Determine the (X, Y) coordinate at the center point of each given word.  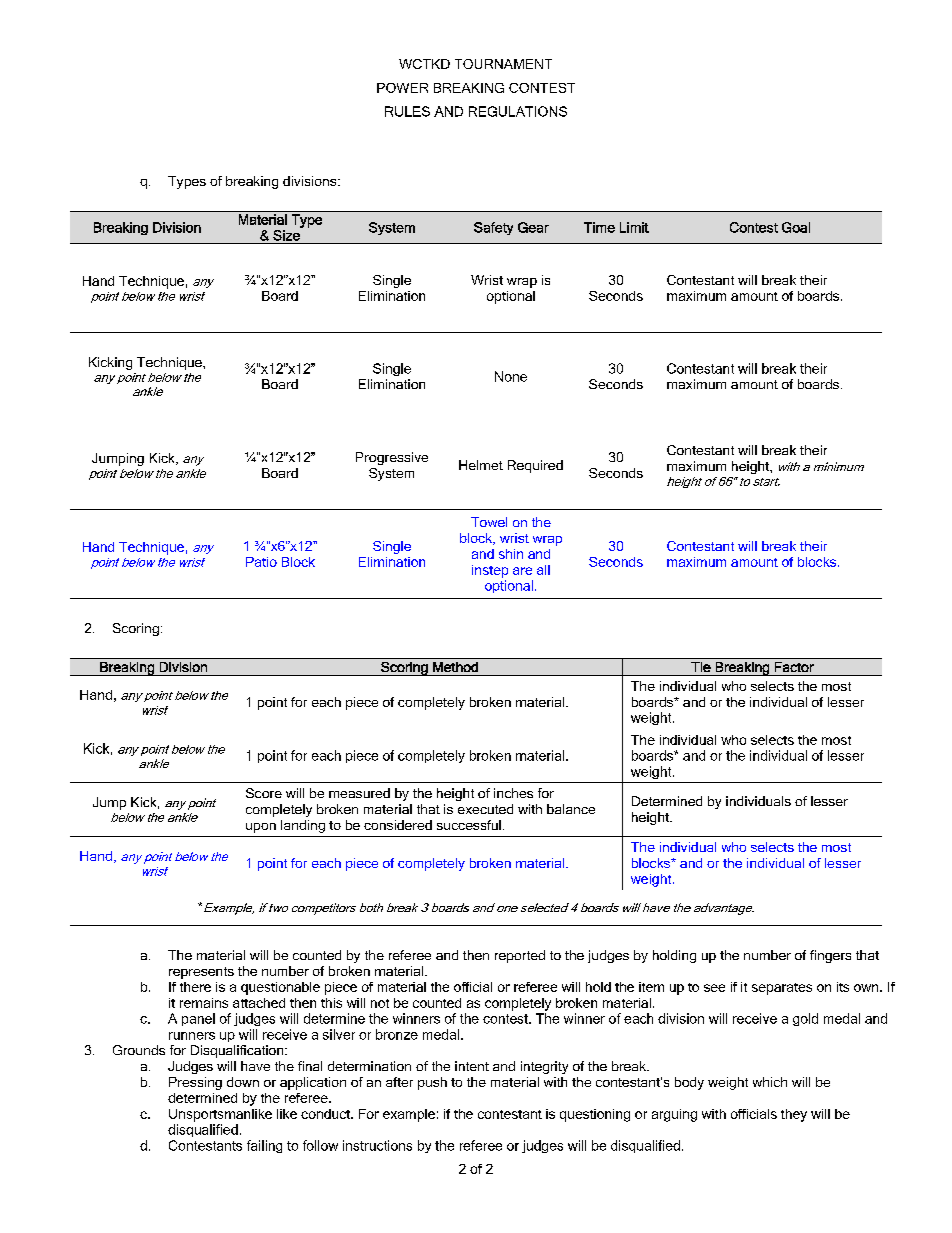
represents (201, 973)
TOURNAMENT (503, 64)
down (243, 1082)
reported (520, 956)
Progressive (392, 458)
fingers (830, 956)
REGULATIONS (518, 111)
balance (571, 809)
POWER (402, 88)
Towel (489, 522)
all (543, 570)
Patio (261, 562)
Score (264, 793)
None (511, 376)
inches (513, 793)
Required (535, 466)
